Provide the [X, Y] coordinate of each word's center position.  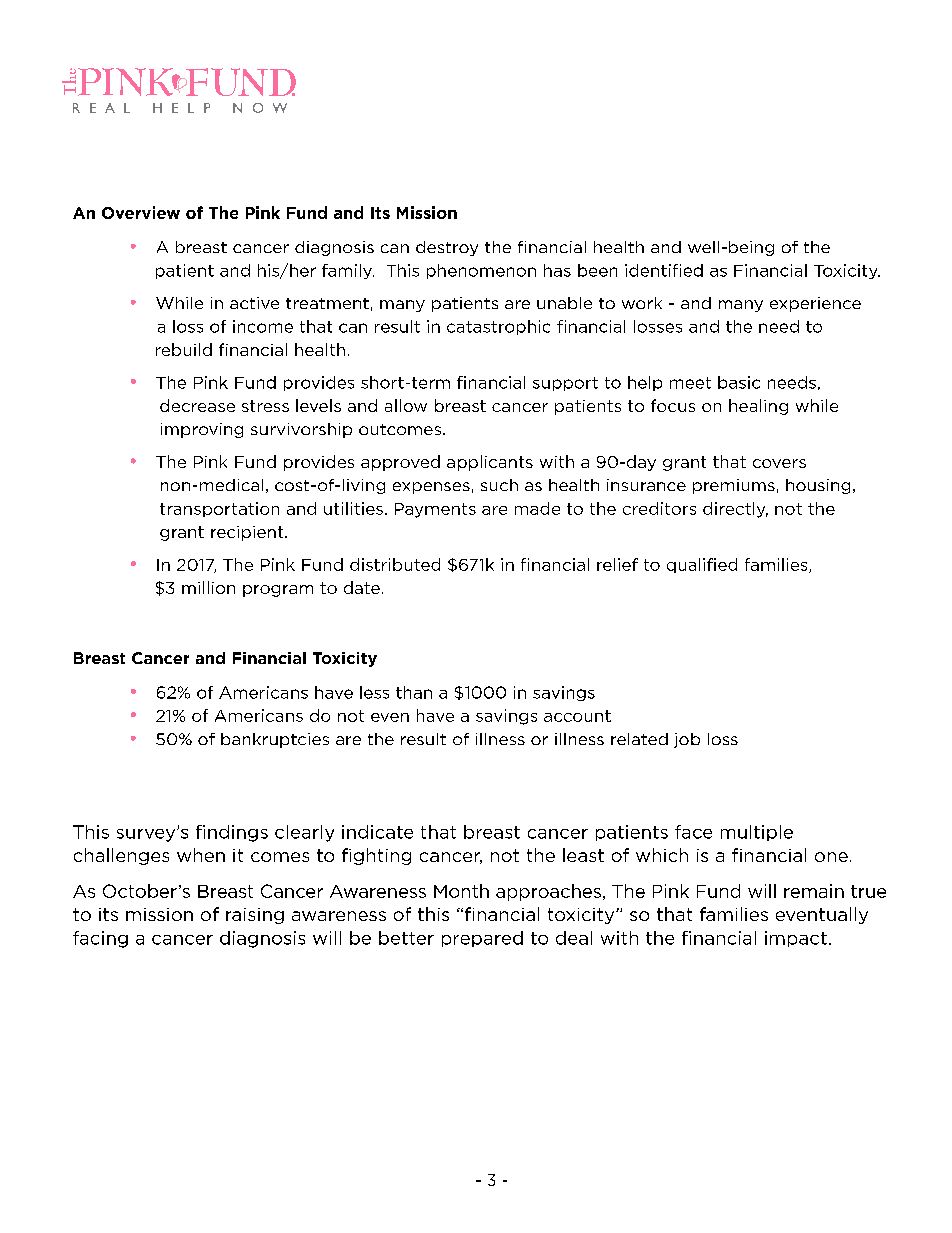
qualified [702, 565]
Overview [141, 212]
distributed [395, 564]
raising [255, 916]
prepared [482, 939]
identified [664, 270]
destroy [447, 248]
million [208, 587]
